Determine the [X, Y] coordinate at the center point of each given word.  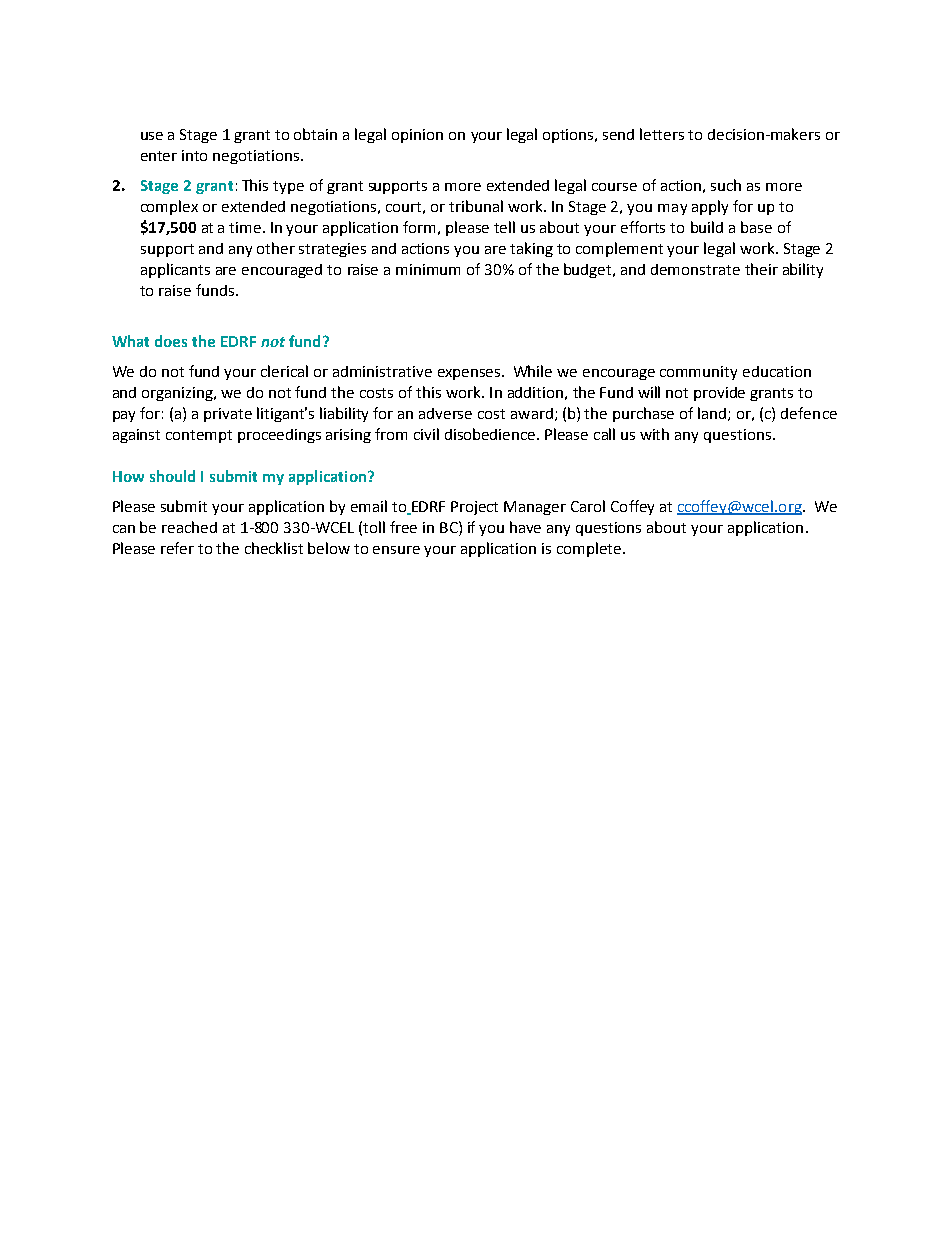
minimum [428, 269]
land [713, 414]
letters [662, 134]
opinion [417, 136]
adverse [445, 413]
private [228, 415]
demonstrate [695, 269]
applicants [175, 270]
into [194, 155]
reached [189, 527]
